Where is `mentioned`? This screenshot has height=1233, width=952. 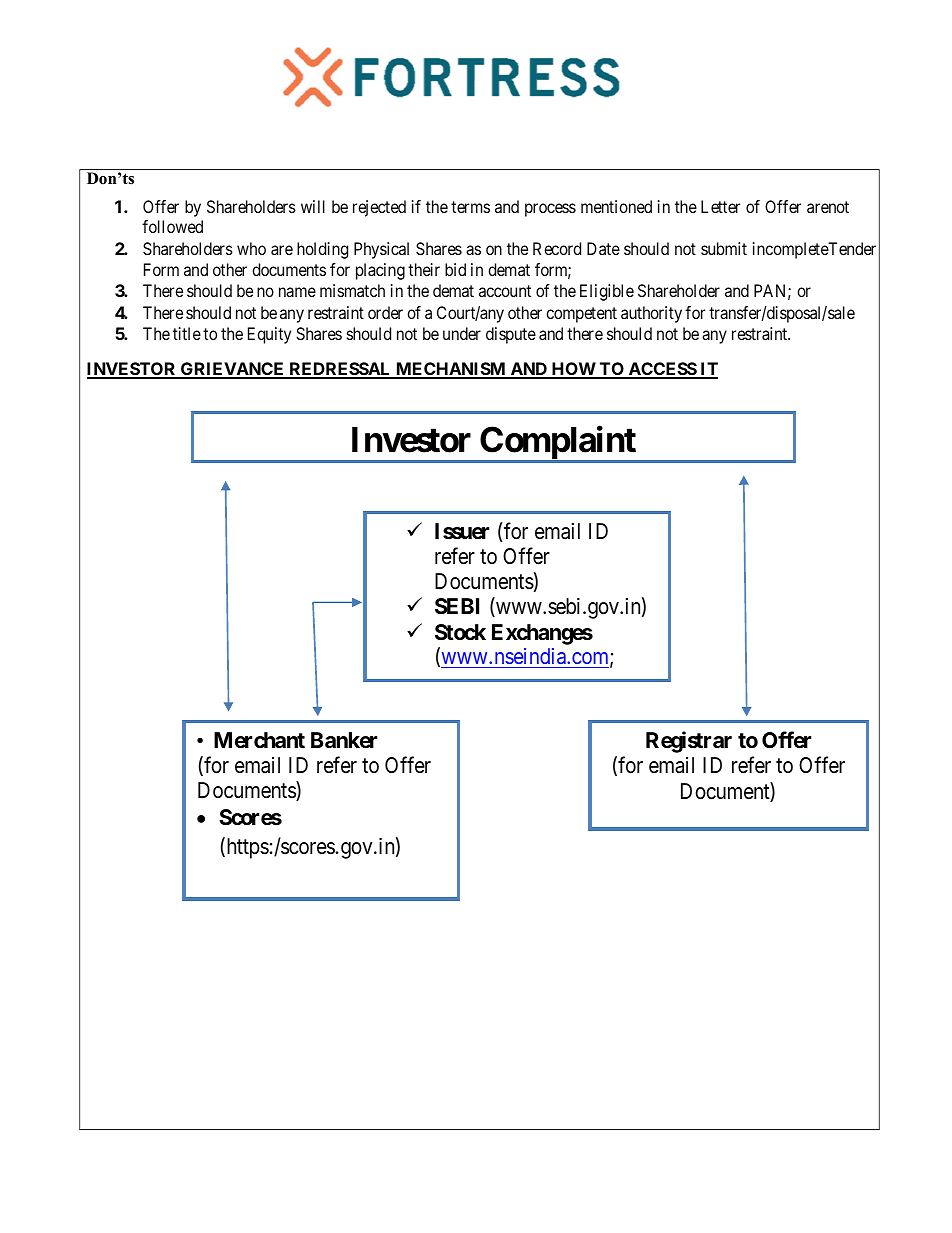
mentioned is located at coordinates (616, 206).
